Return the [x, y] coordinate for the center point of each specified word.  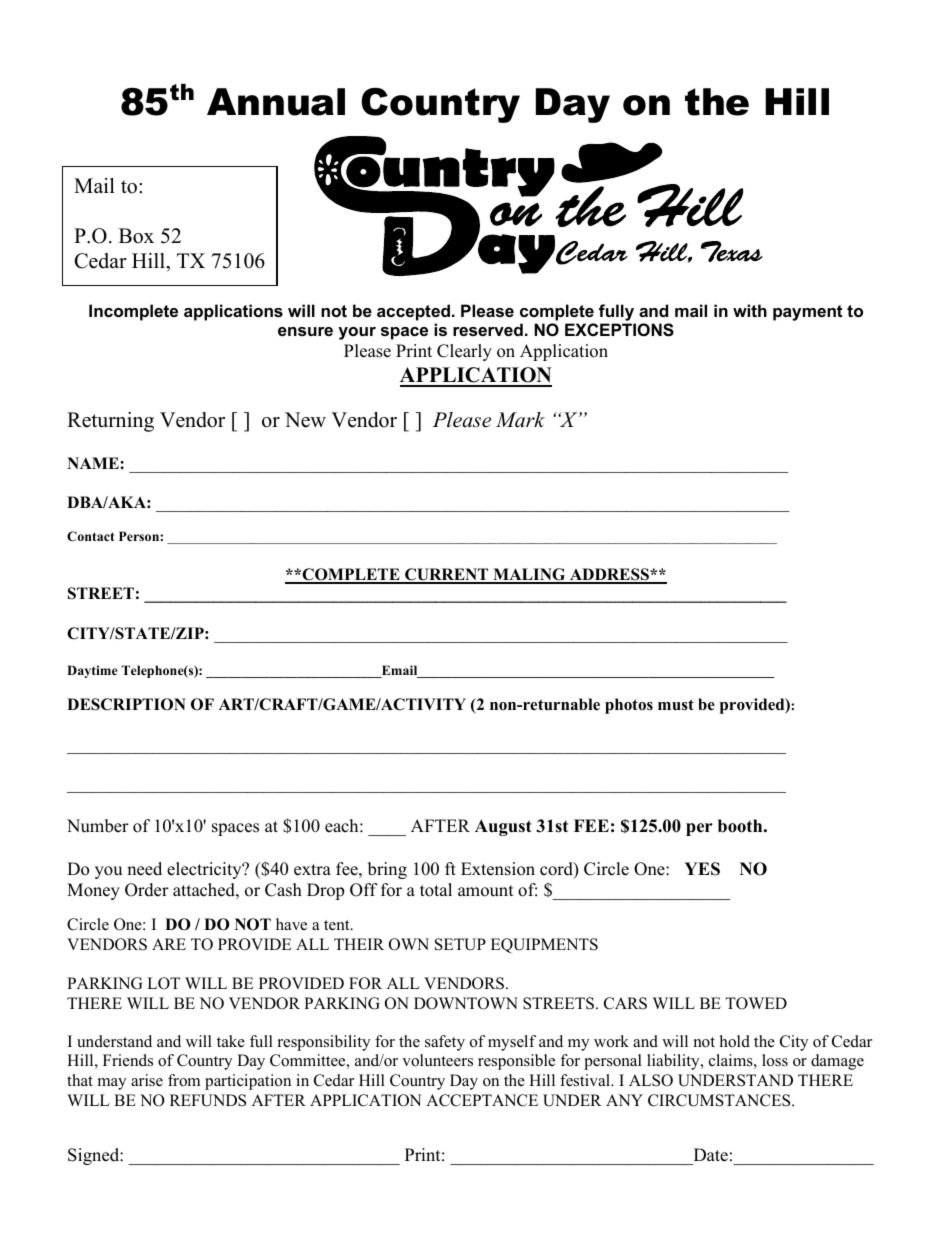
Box [136, 236]
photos [629, 706]
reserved [488, 329]
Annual [276, 102]
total [436, 890]
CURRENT [447, 575]
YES [702, 869]
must [676, 705]
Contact [91, 536]
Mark [520, 420]
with [750, 310]
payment [807, 313]
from [184, 1080]
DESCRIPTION [126, 704]
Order [147, 890]
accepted [413, 312]
